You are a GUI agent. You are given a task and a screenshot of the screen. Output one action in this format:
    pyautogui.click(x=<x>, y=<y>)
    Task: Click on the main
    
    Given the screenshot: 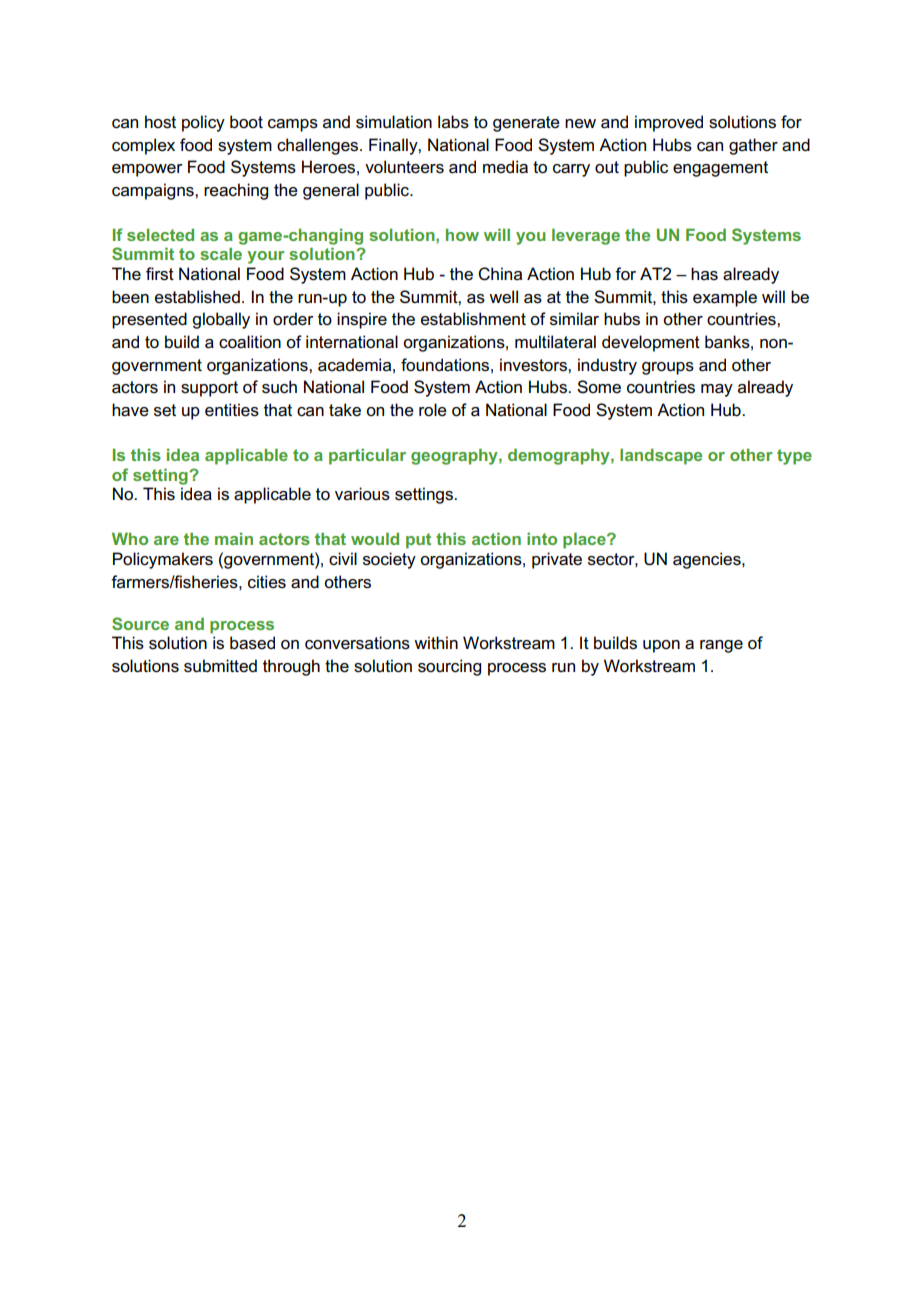 What is the action you would take?
    pyautogui.click(x=234, y=538)
